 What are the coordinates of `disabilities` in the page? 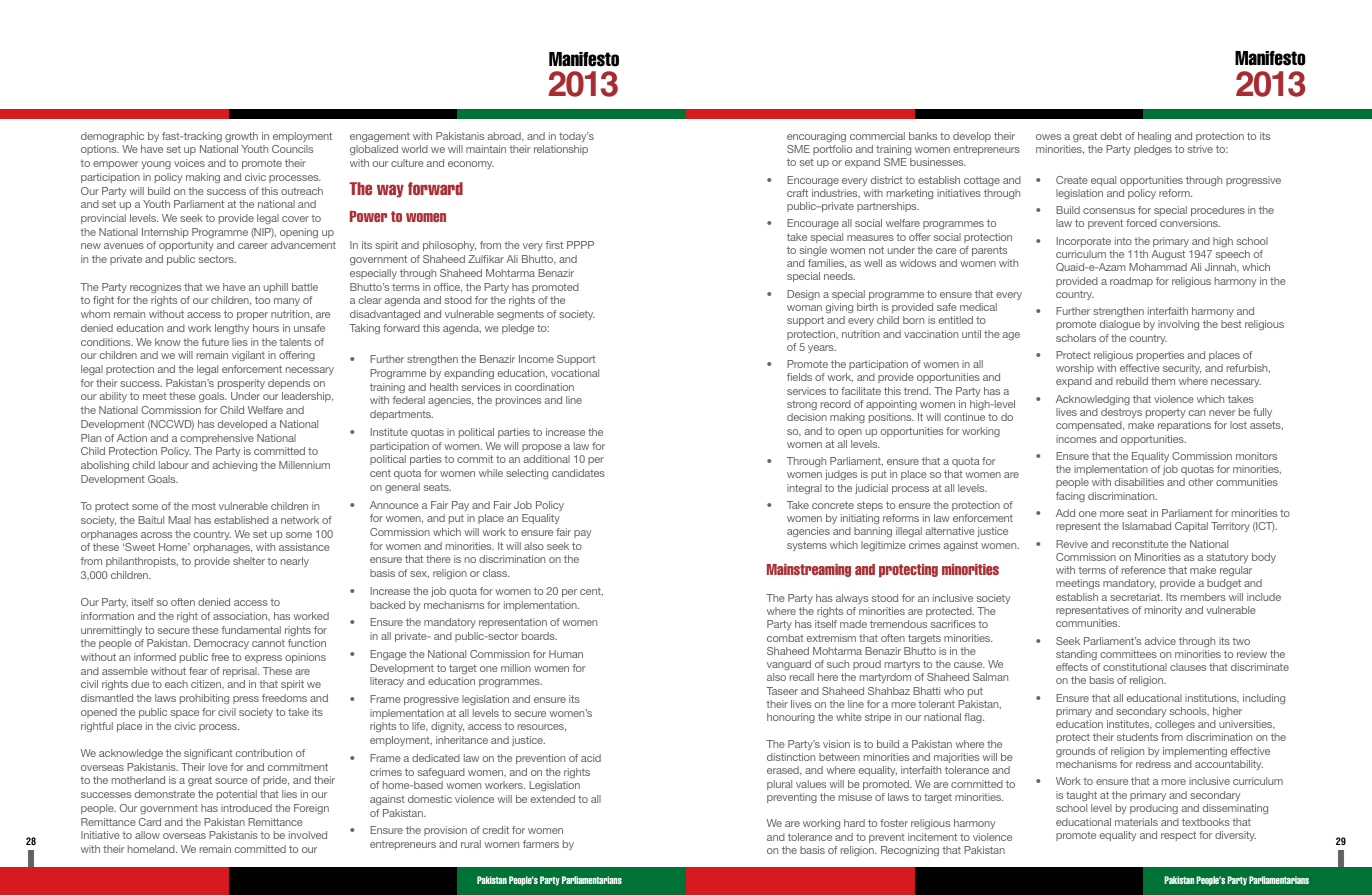 It's located at (1139, 482).
